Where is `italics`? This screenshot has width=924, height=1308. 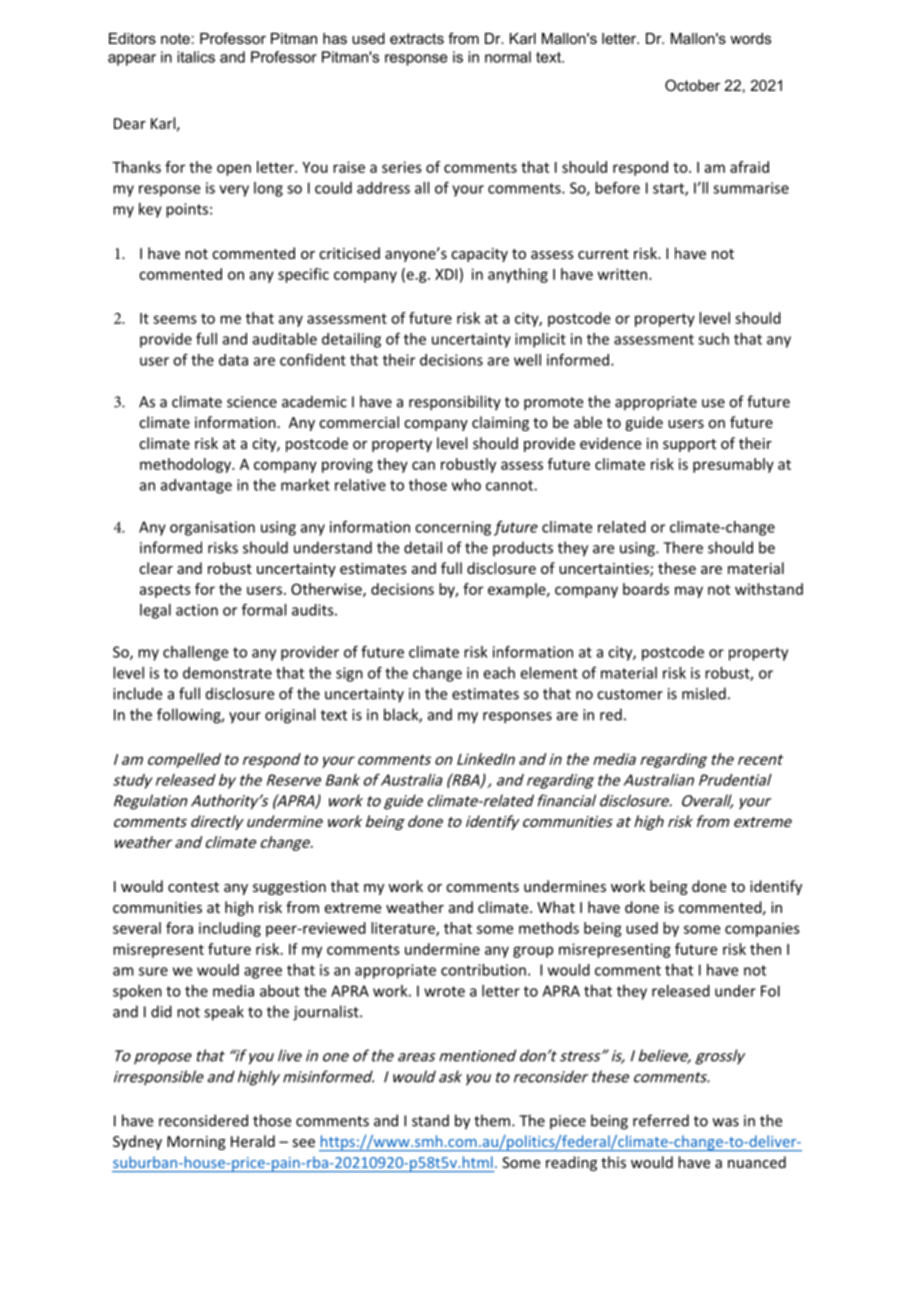
italics is located at coordinates (196, 57).
